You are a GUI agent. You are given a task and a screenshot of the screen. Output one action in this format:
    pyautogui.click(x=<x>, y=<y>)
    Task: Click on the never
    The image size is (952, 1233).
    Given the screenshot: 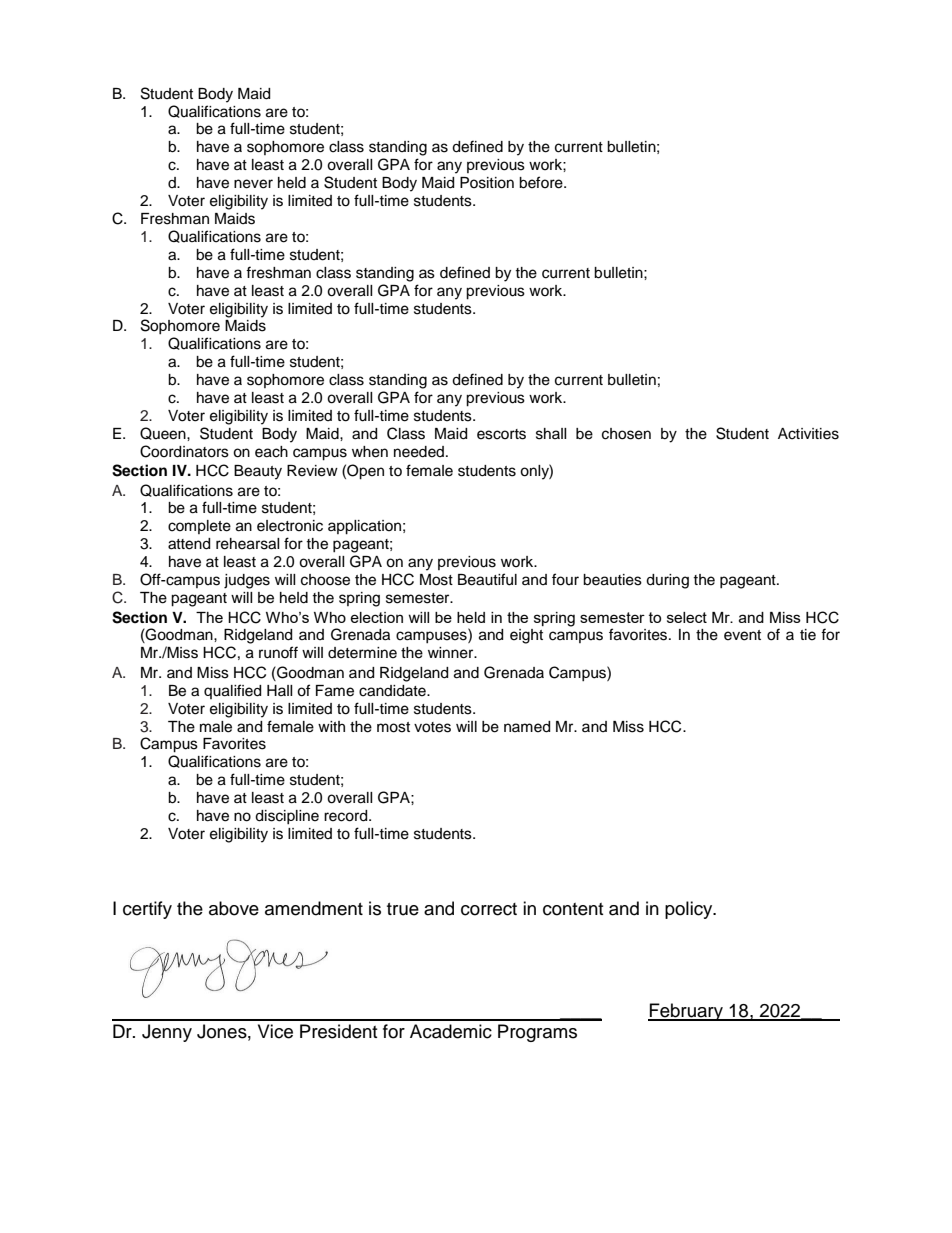 What is the action you would take?
    pyautogui.click(x=253, y=184)
